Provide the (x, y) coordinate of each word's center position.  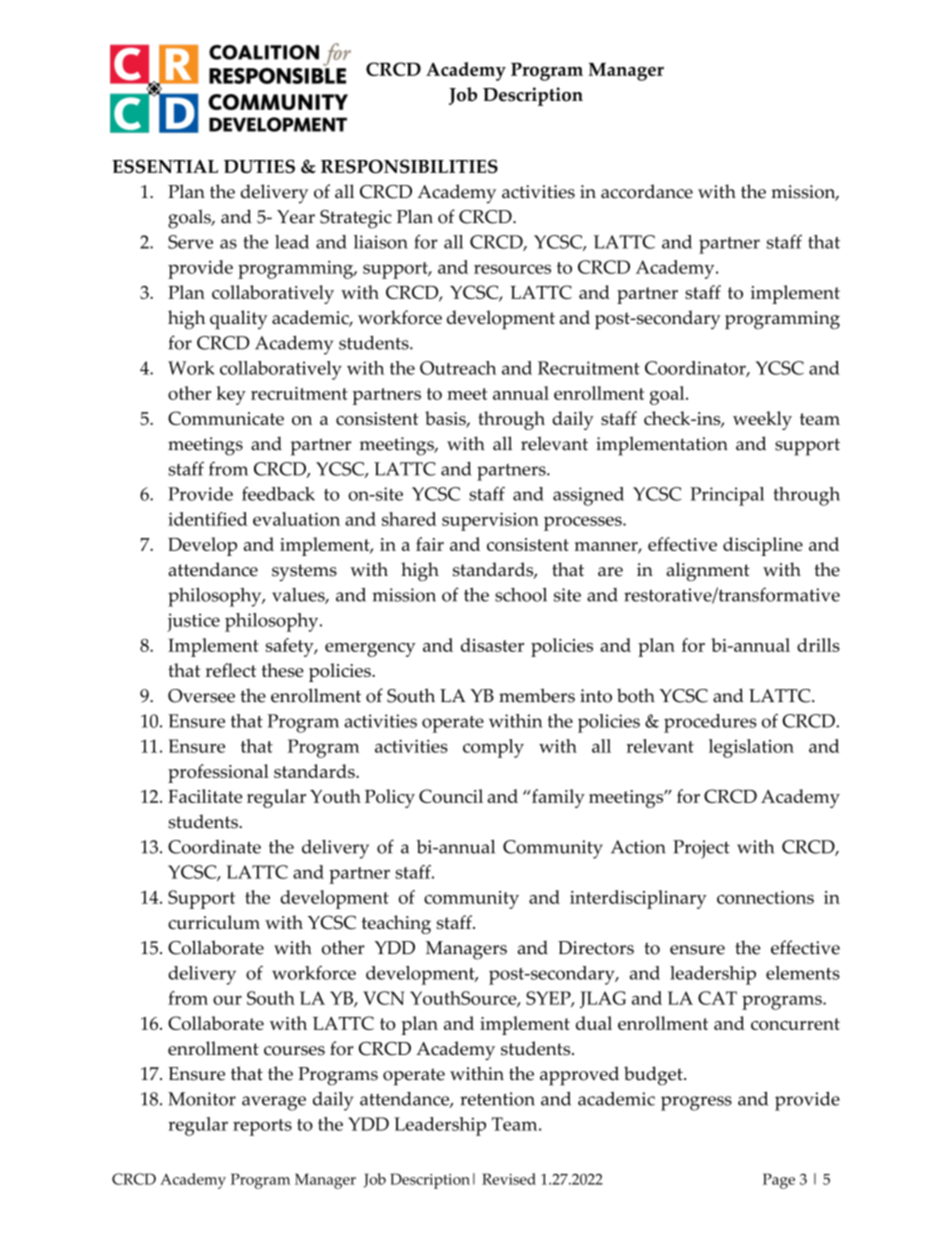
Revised (509, 1179)
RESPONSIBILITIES (409, 166)
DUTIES (259, 166)
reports (262, 1127)
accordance (647, 191)
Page (779, 1181)
